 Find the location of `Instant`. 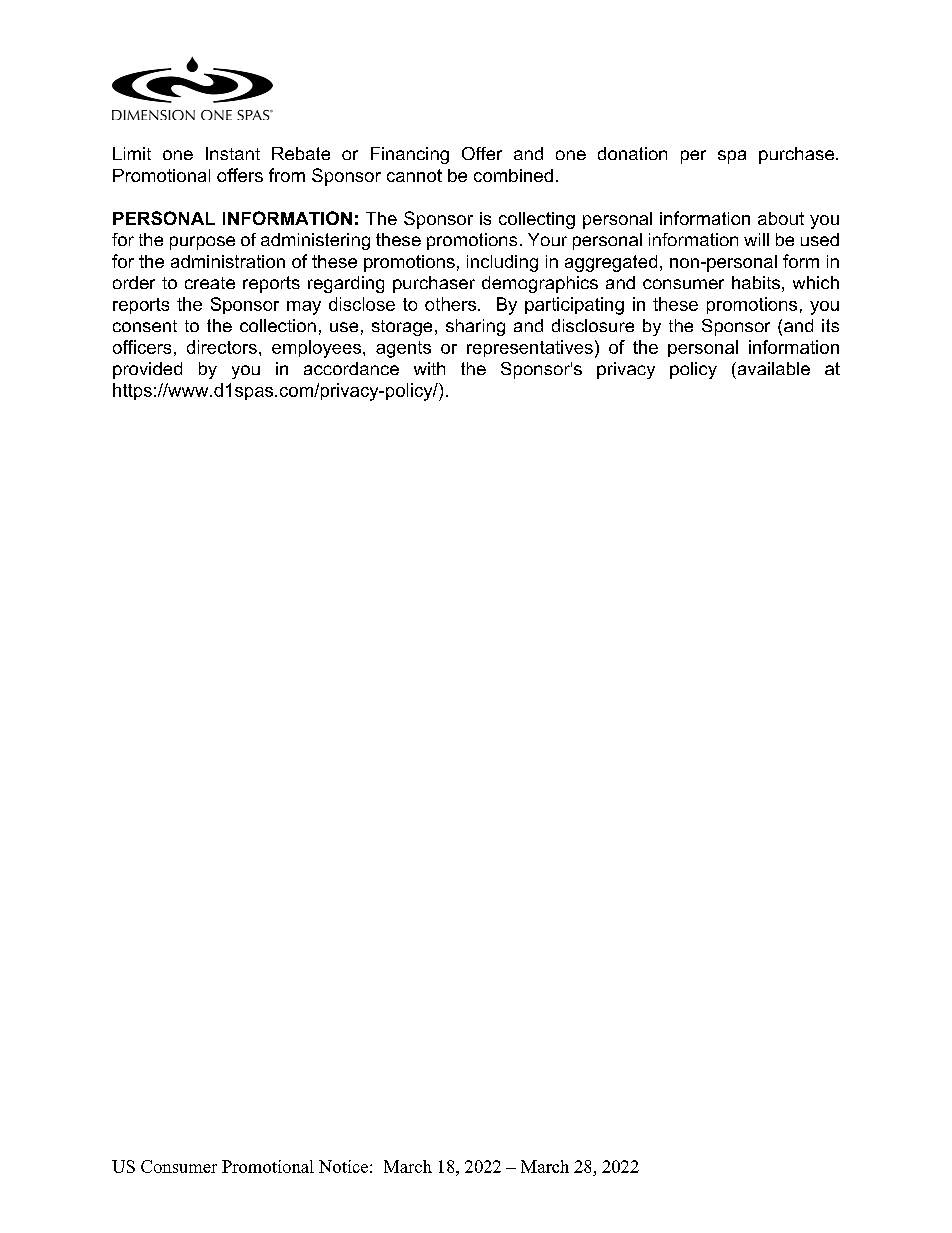

Instant is located at coordinates (233, 153).
